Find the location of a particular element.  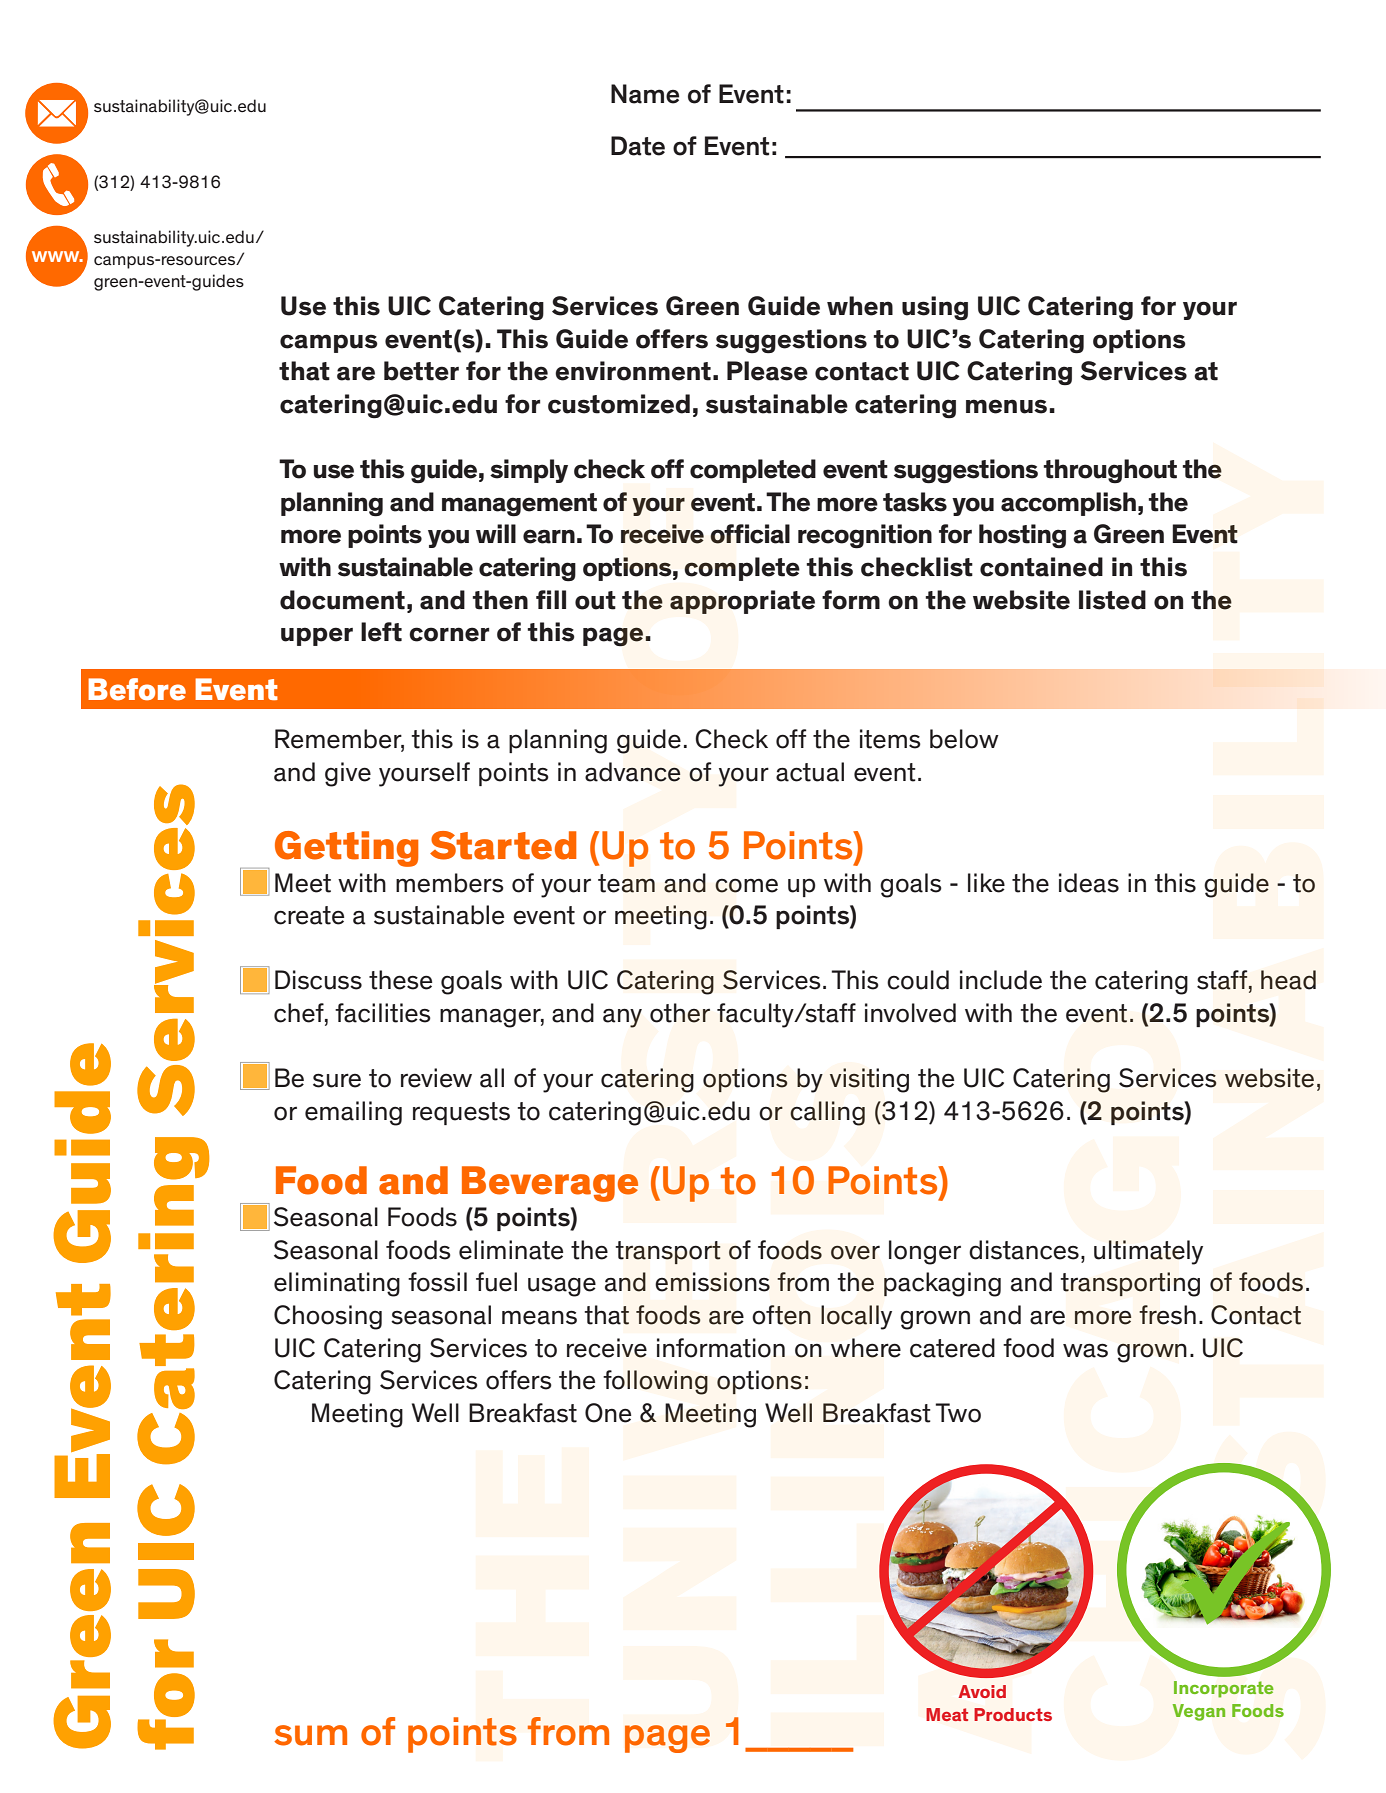

better is located at coordinates (421, 371).
